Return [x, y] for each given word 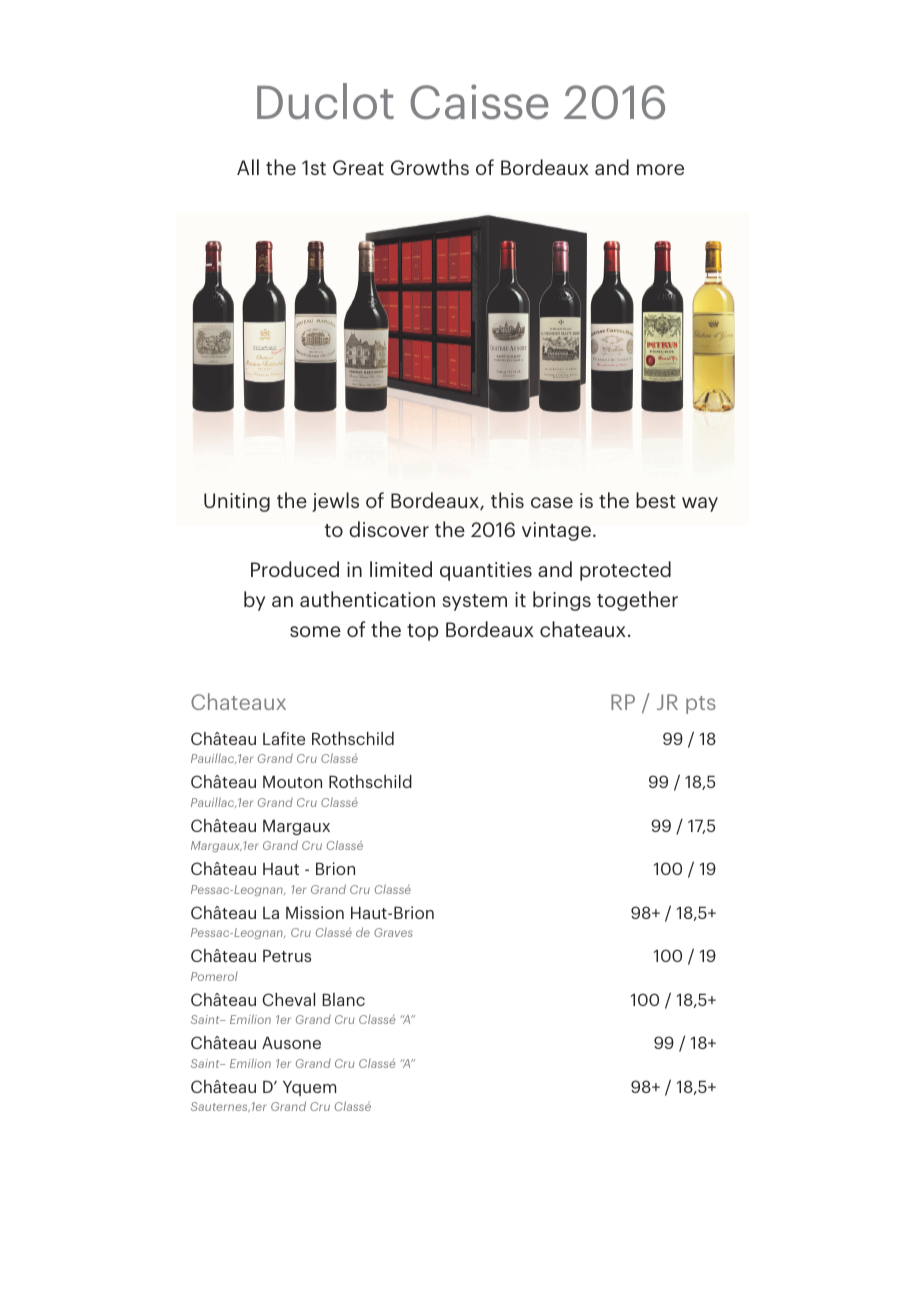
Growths [430, 167]
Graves [393, 932]
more [660, 169]
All [248, 167]
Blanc [344, 999]
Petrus [287, 956]
